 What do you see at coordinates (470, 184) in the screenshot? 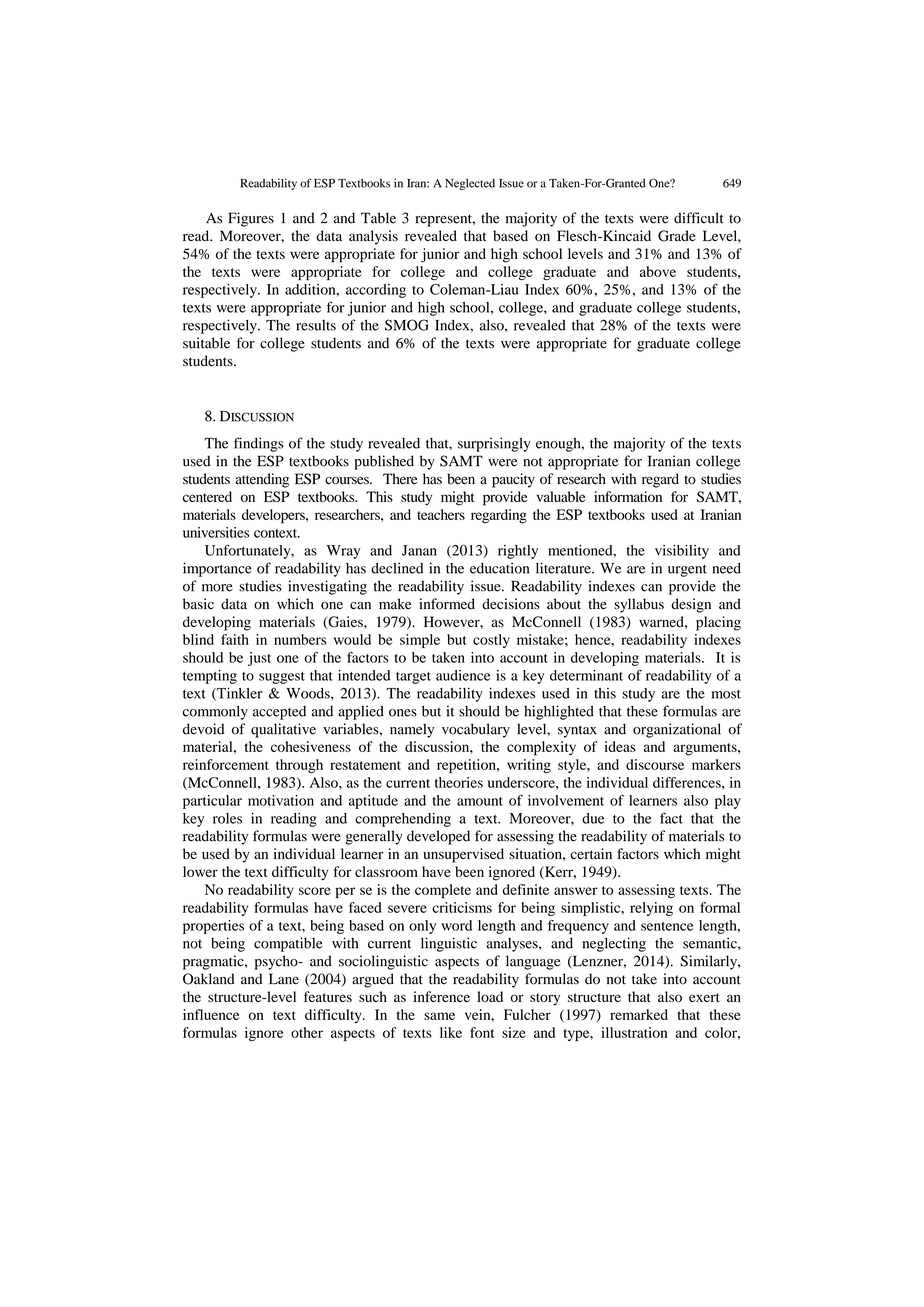
I see `Neglected` at bounding box center [470, 184].
